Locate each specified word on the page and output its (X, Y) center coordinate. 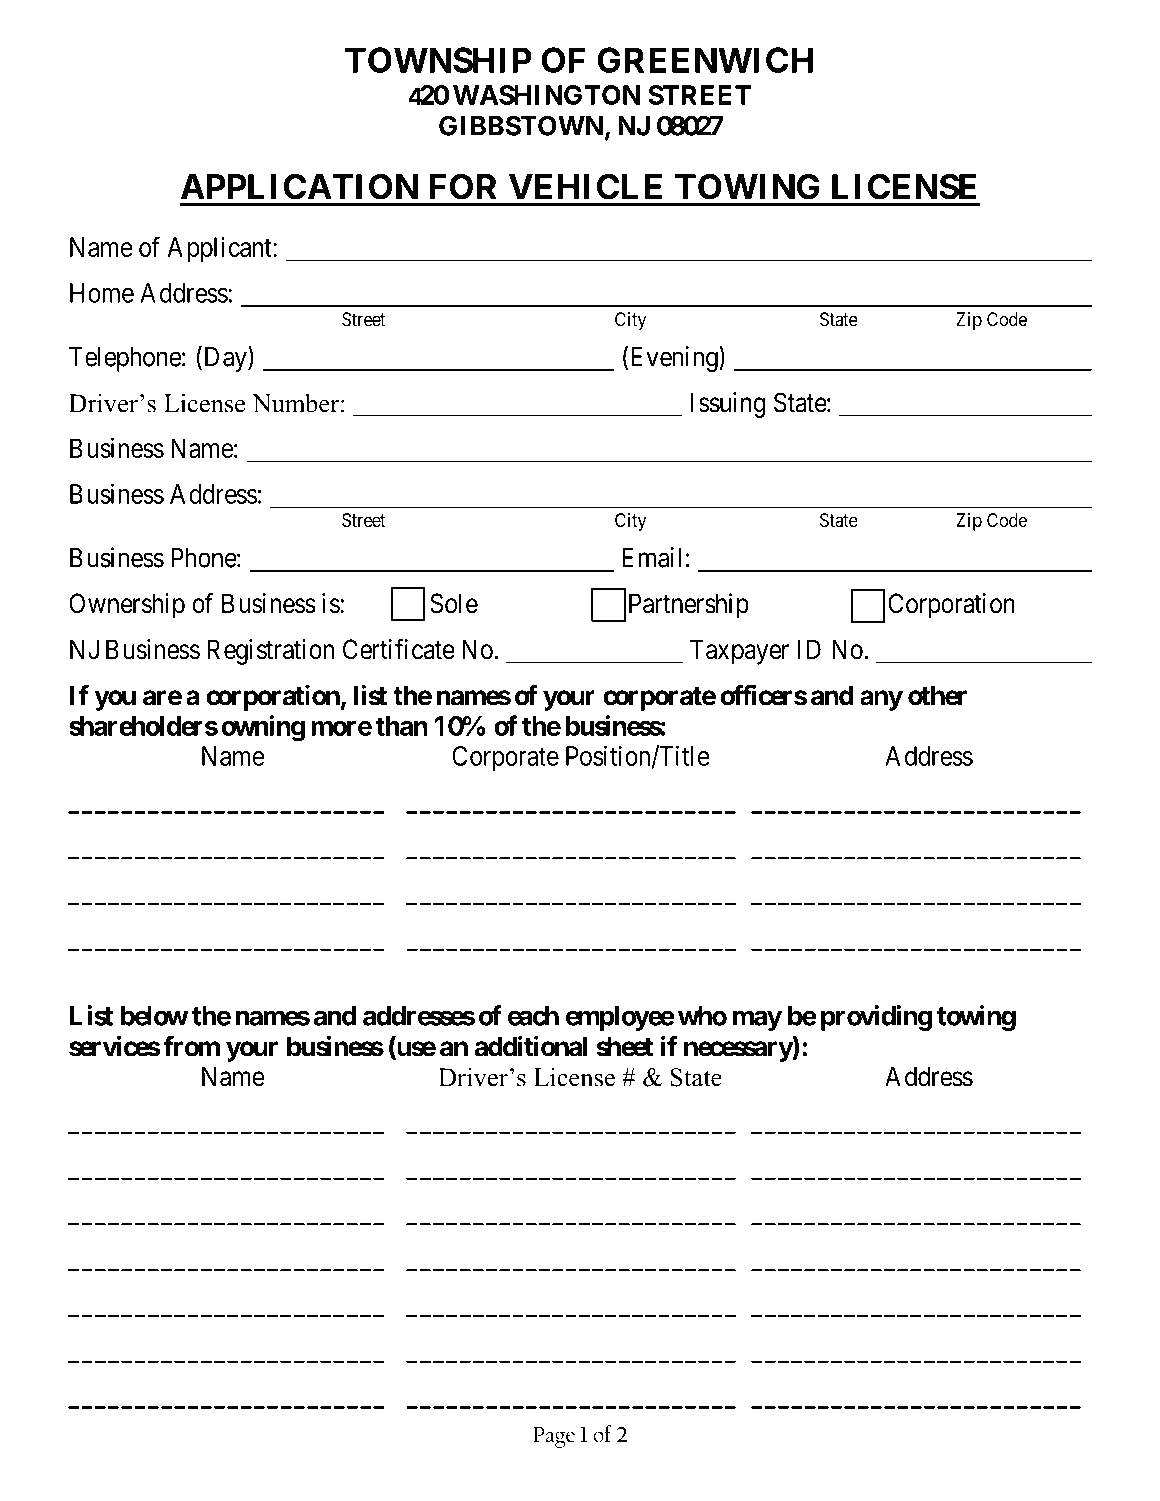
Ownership (127, 606)
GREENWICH (705, 60)
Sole (454, 603)
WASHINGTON (546, 95)
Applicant (220, 249)
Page (554, 1437)
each (533, 1016)
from (191, 1046)
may (757, 1020)
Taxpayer (739, 652)
